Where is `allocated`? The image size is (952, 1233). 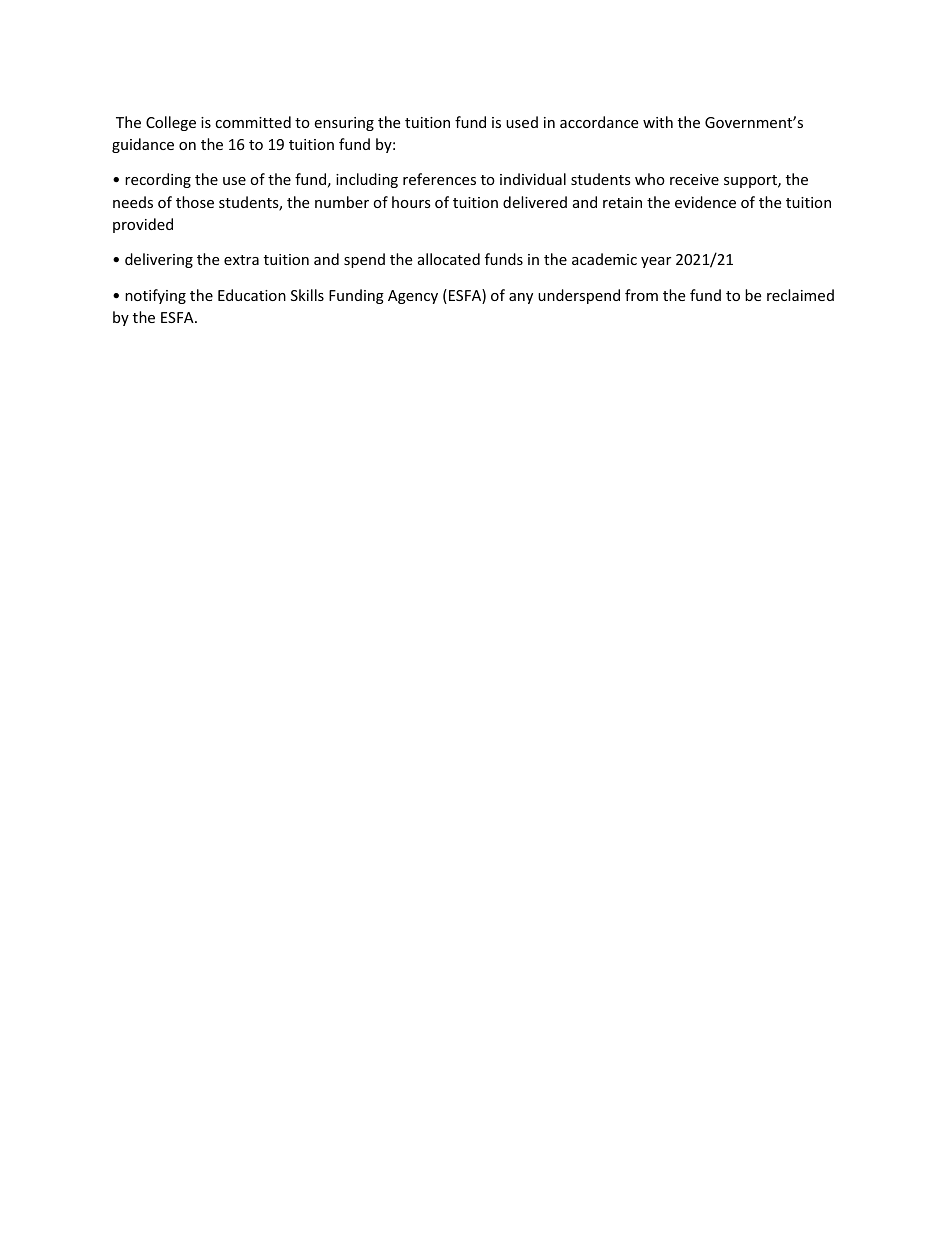 allocated is located at coordinates (449, 259).
